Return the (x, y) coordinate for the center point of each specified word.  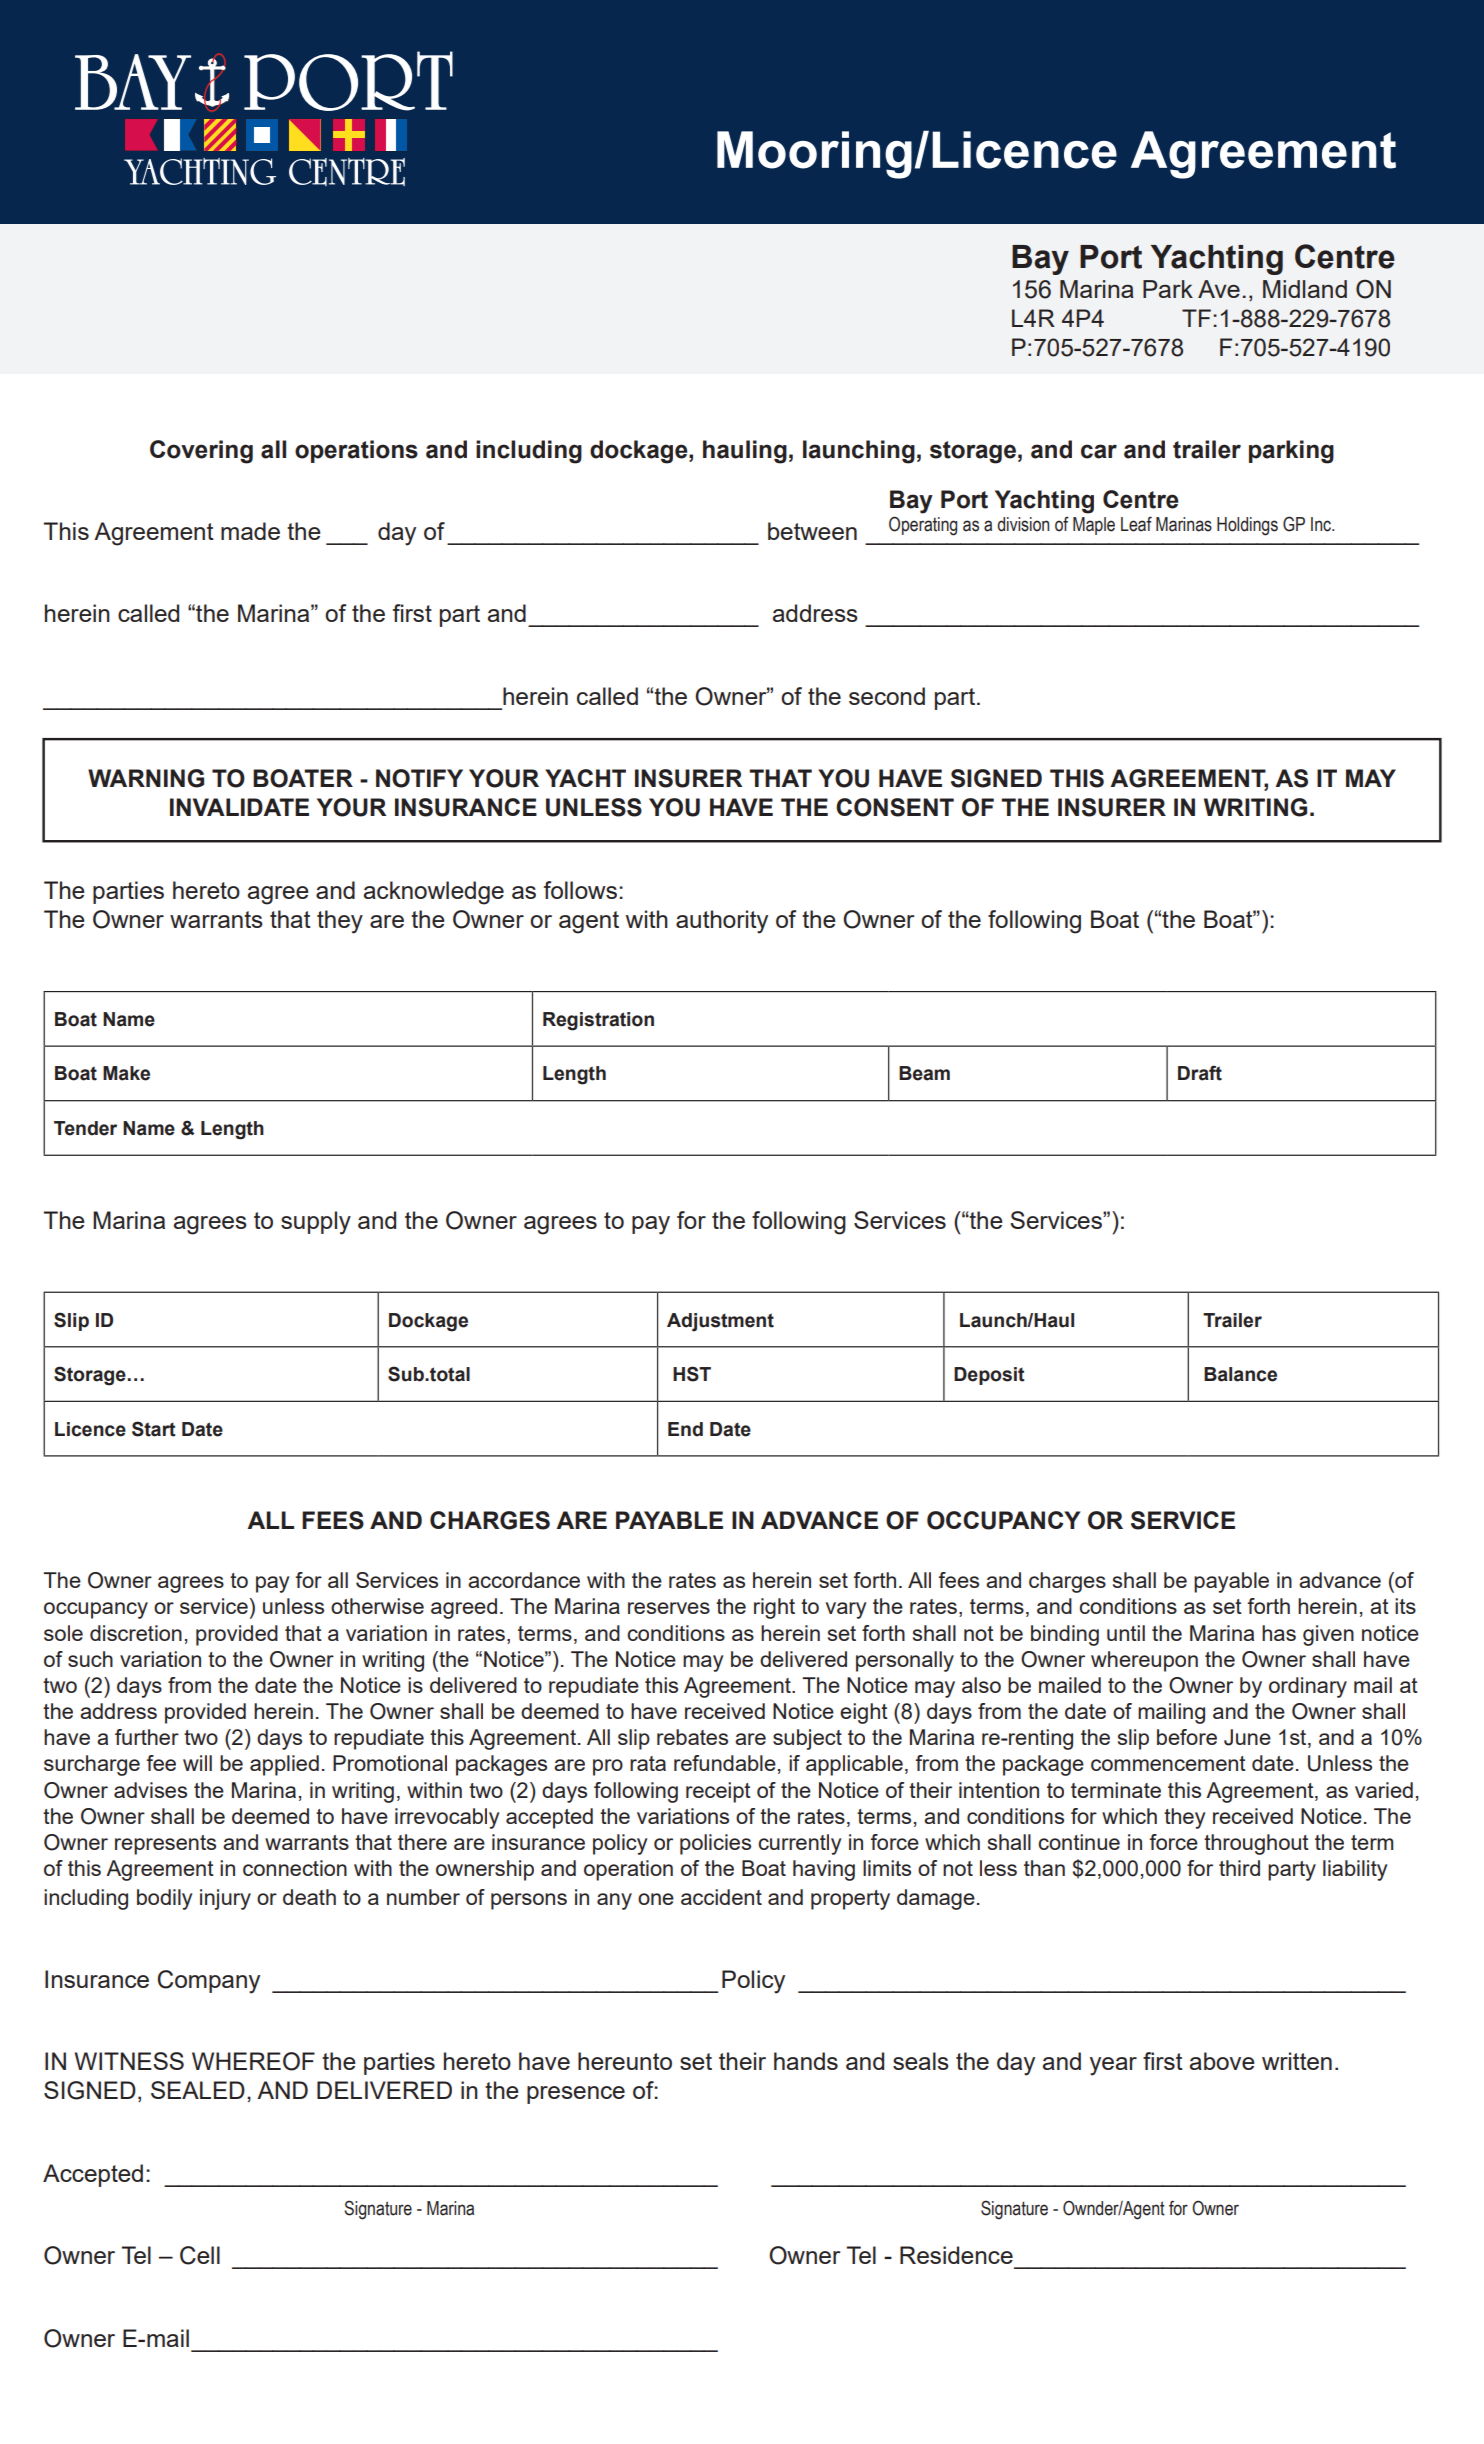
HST (692, 1374)
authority (722, 922)
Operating (923, 526)
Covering (201, 452)
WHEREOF (253, 2061)
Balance (1240, 1374)
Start (154, 1429)
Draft (1200, 1073)
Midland (1305, 289)
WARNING (146, 778)
